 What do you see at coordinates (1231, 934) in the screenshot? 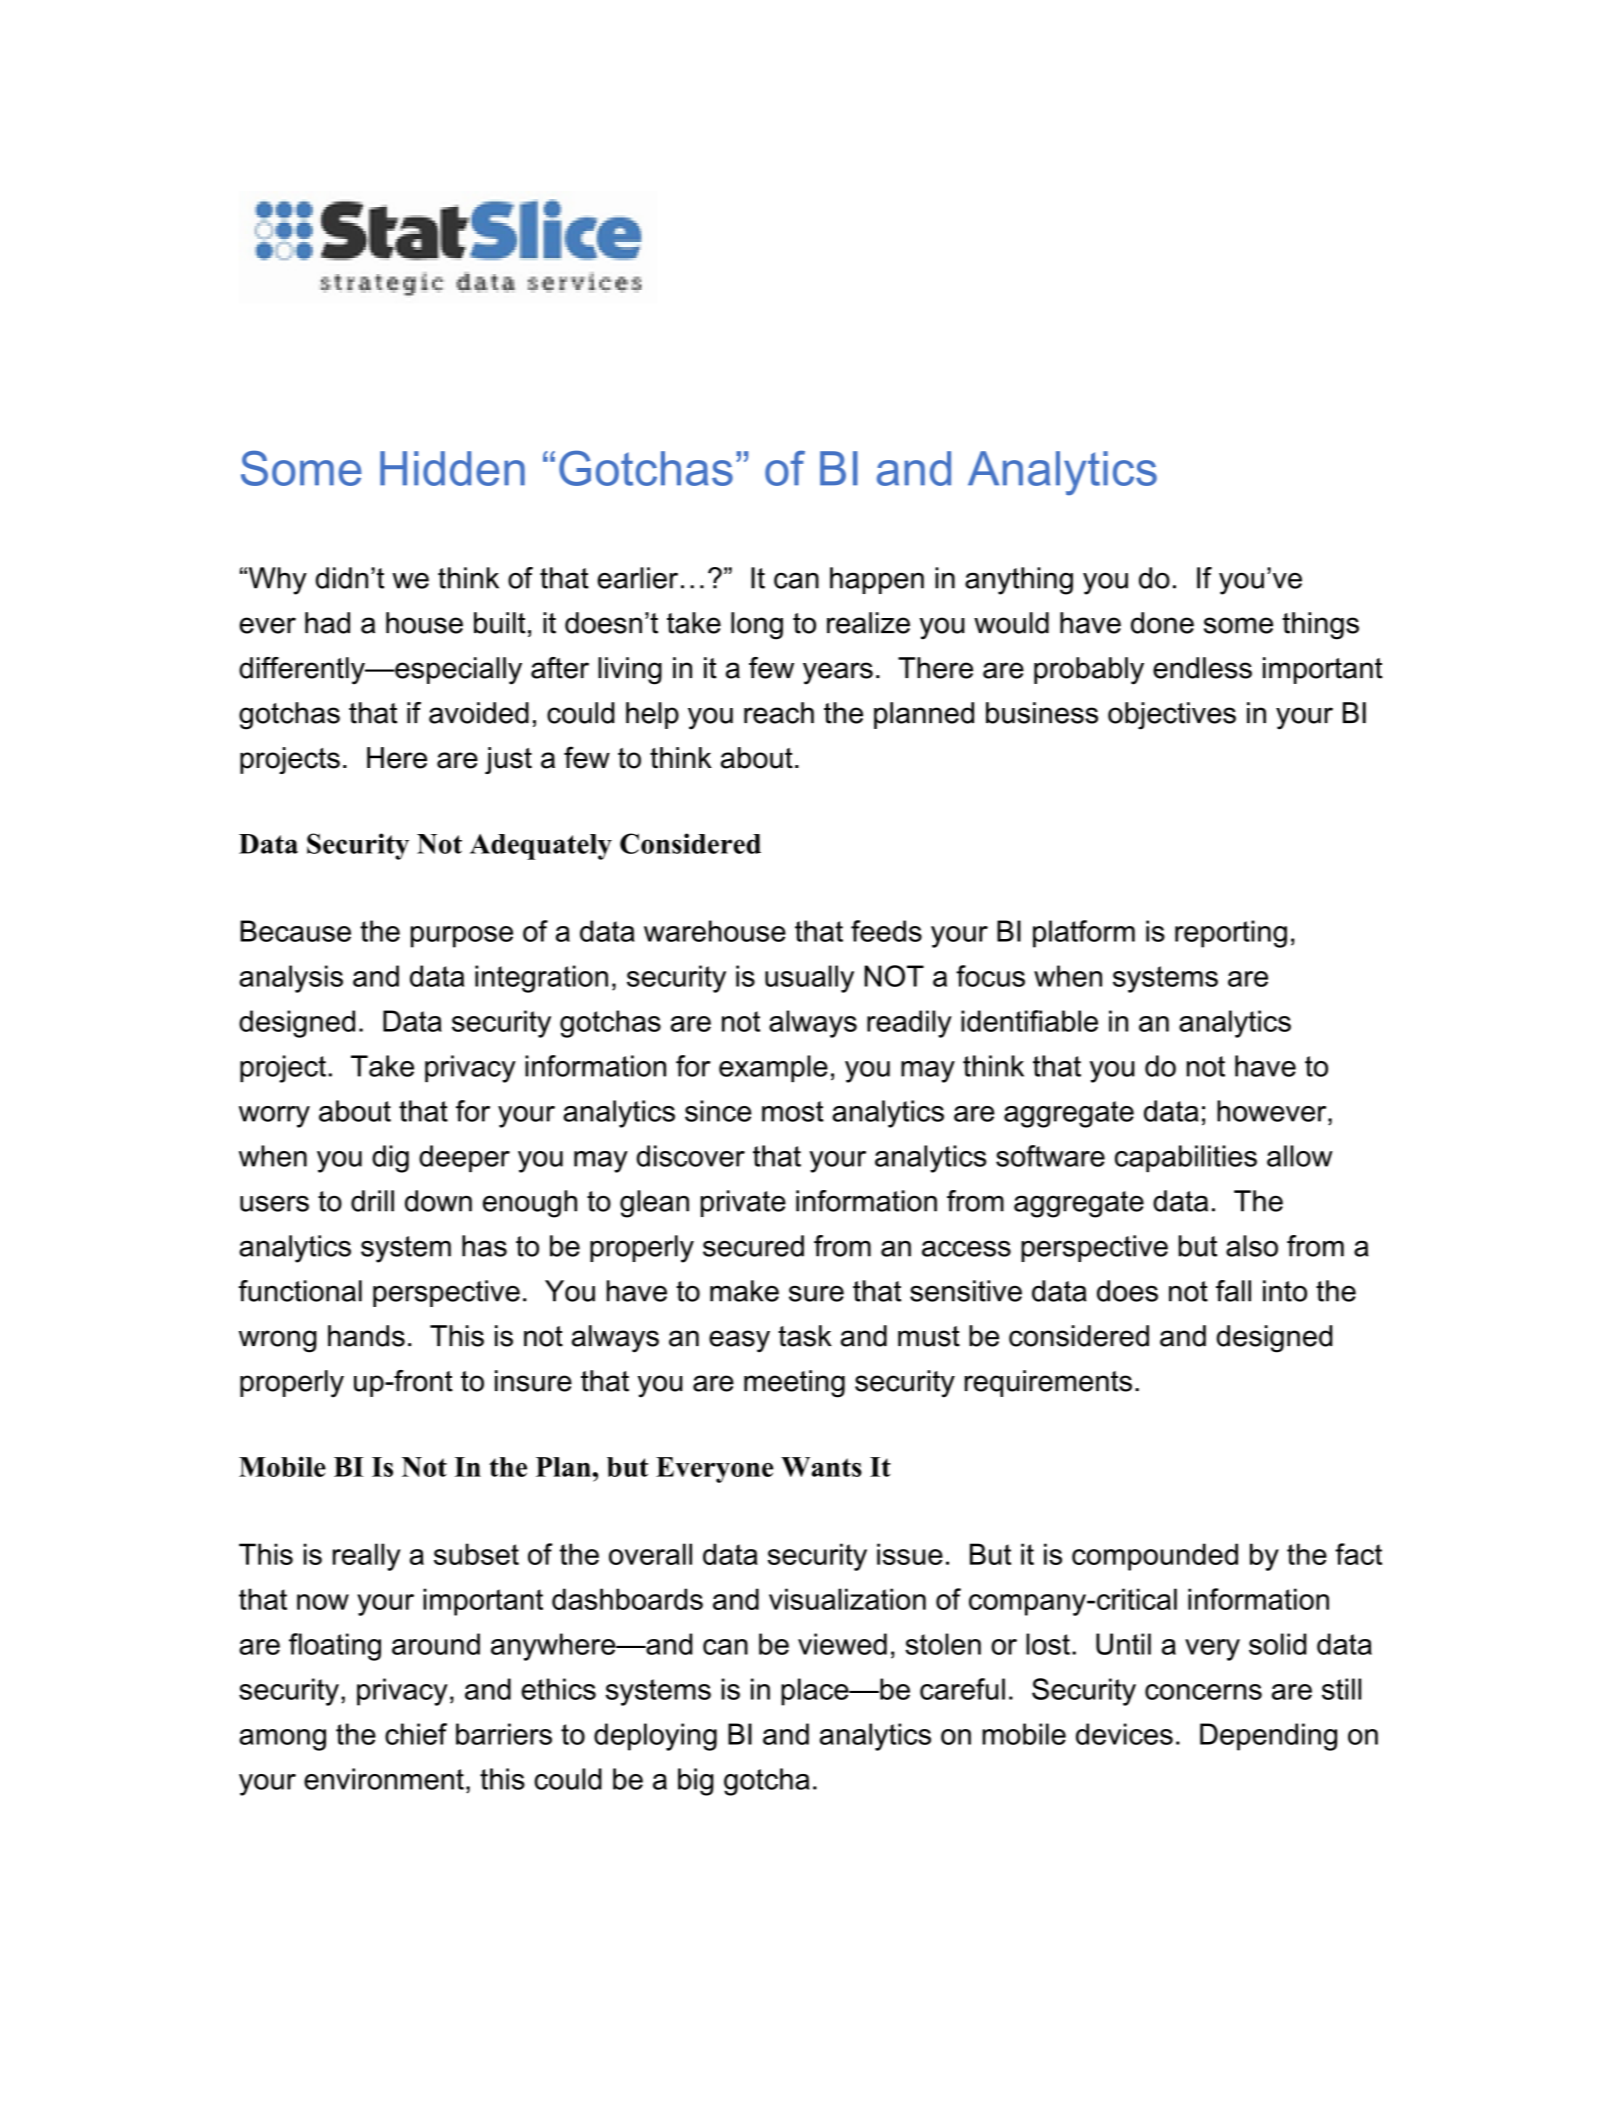
I see `reporting` at bounding box center [1231, 934].
